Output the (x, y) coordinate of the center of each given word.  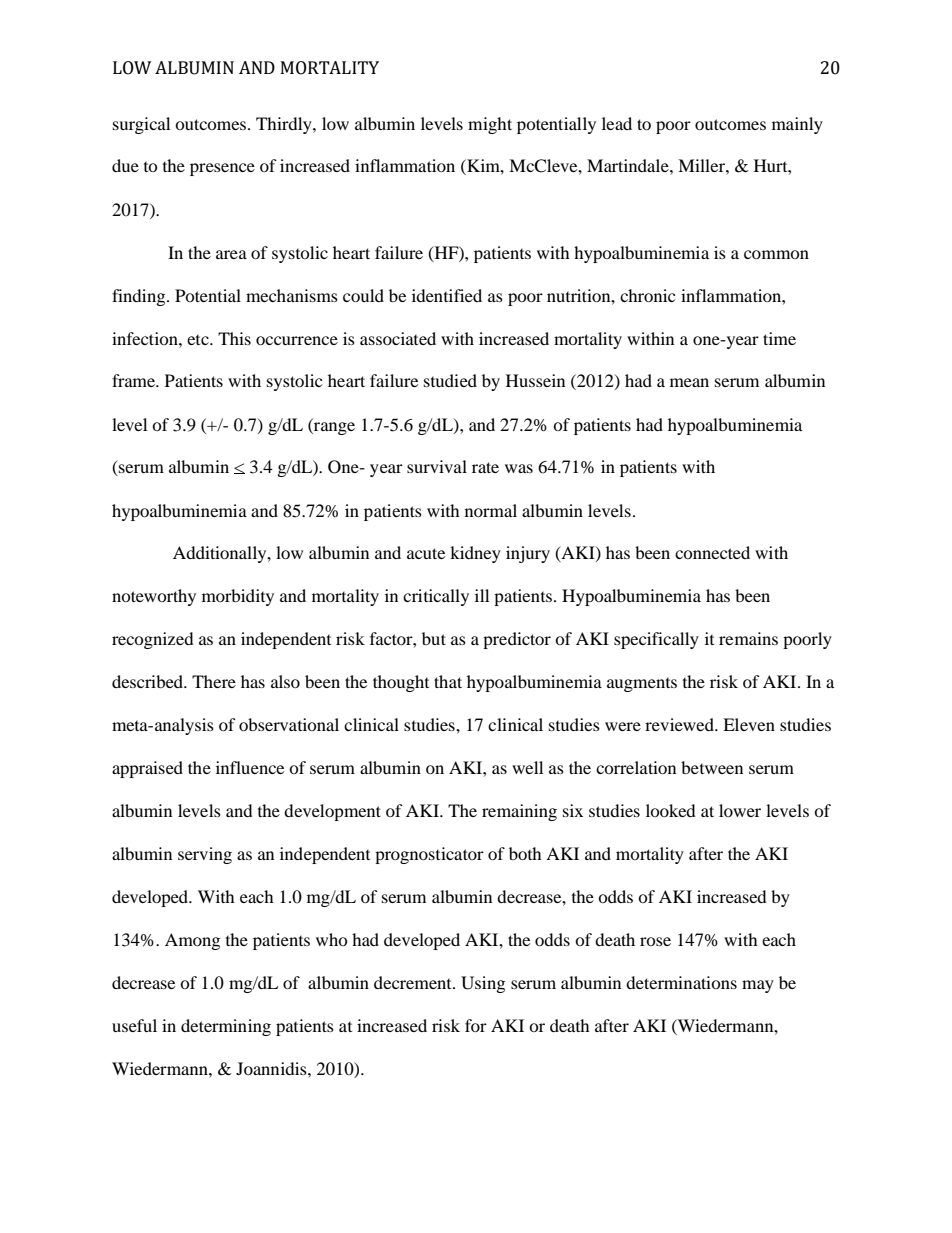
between (712, 767)
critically (436, 597)
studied (450, 380)
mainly (797, 125)
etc (199, 340)
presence (222, 169)
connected (712, 552)
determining (226, 1027)
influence (250, 767)
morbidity (238, 597)
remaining (519, 812)
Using (483, 984)
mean (689, 382)
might (490, 125)
